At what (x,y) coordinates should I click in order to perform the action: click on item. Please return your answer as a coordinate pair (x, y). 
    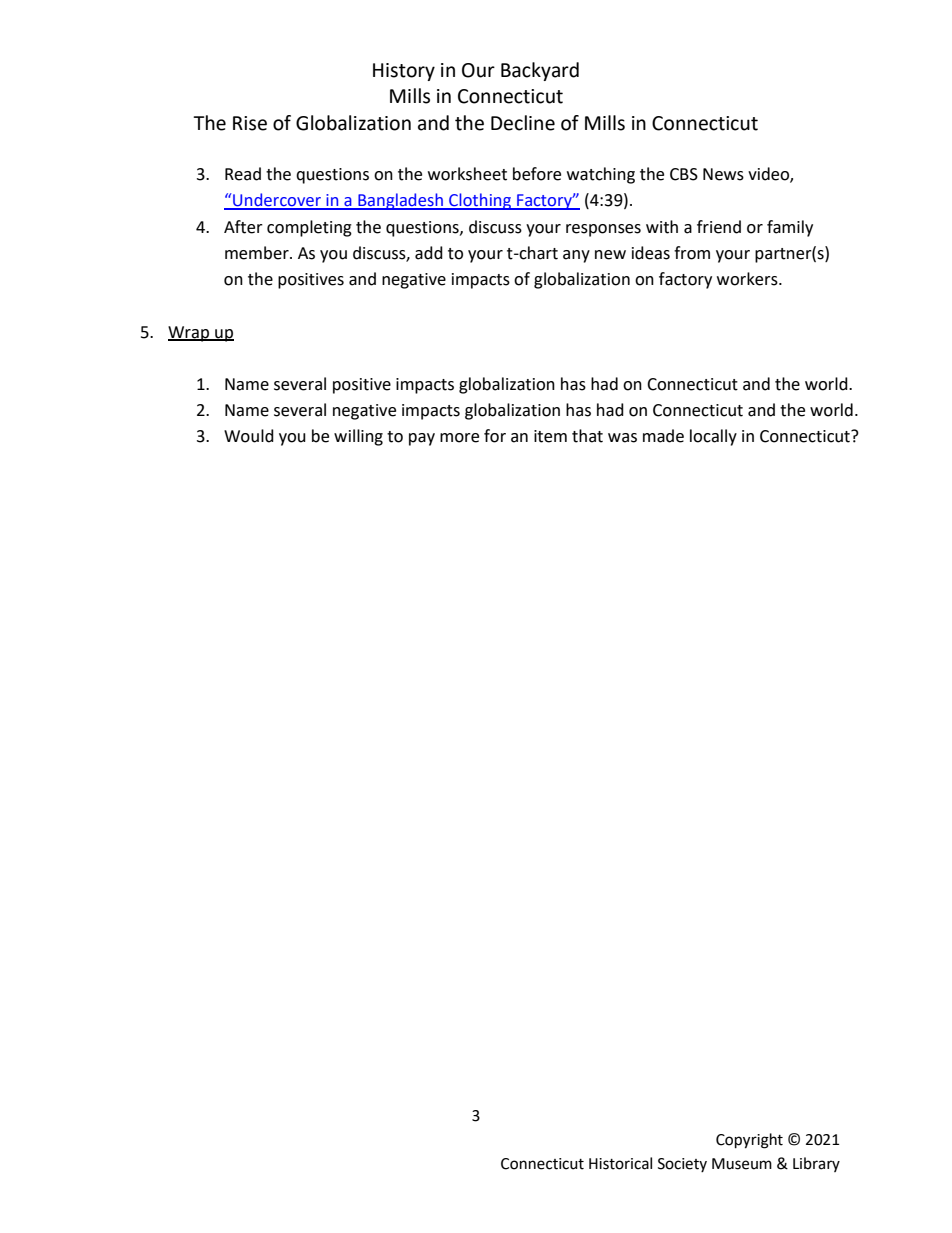
    Looking at the image, I should click on (550, 436).
